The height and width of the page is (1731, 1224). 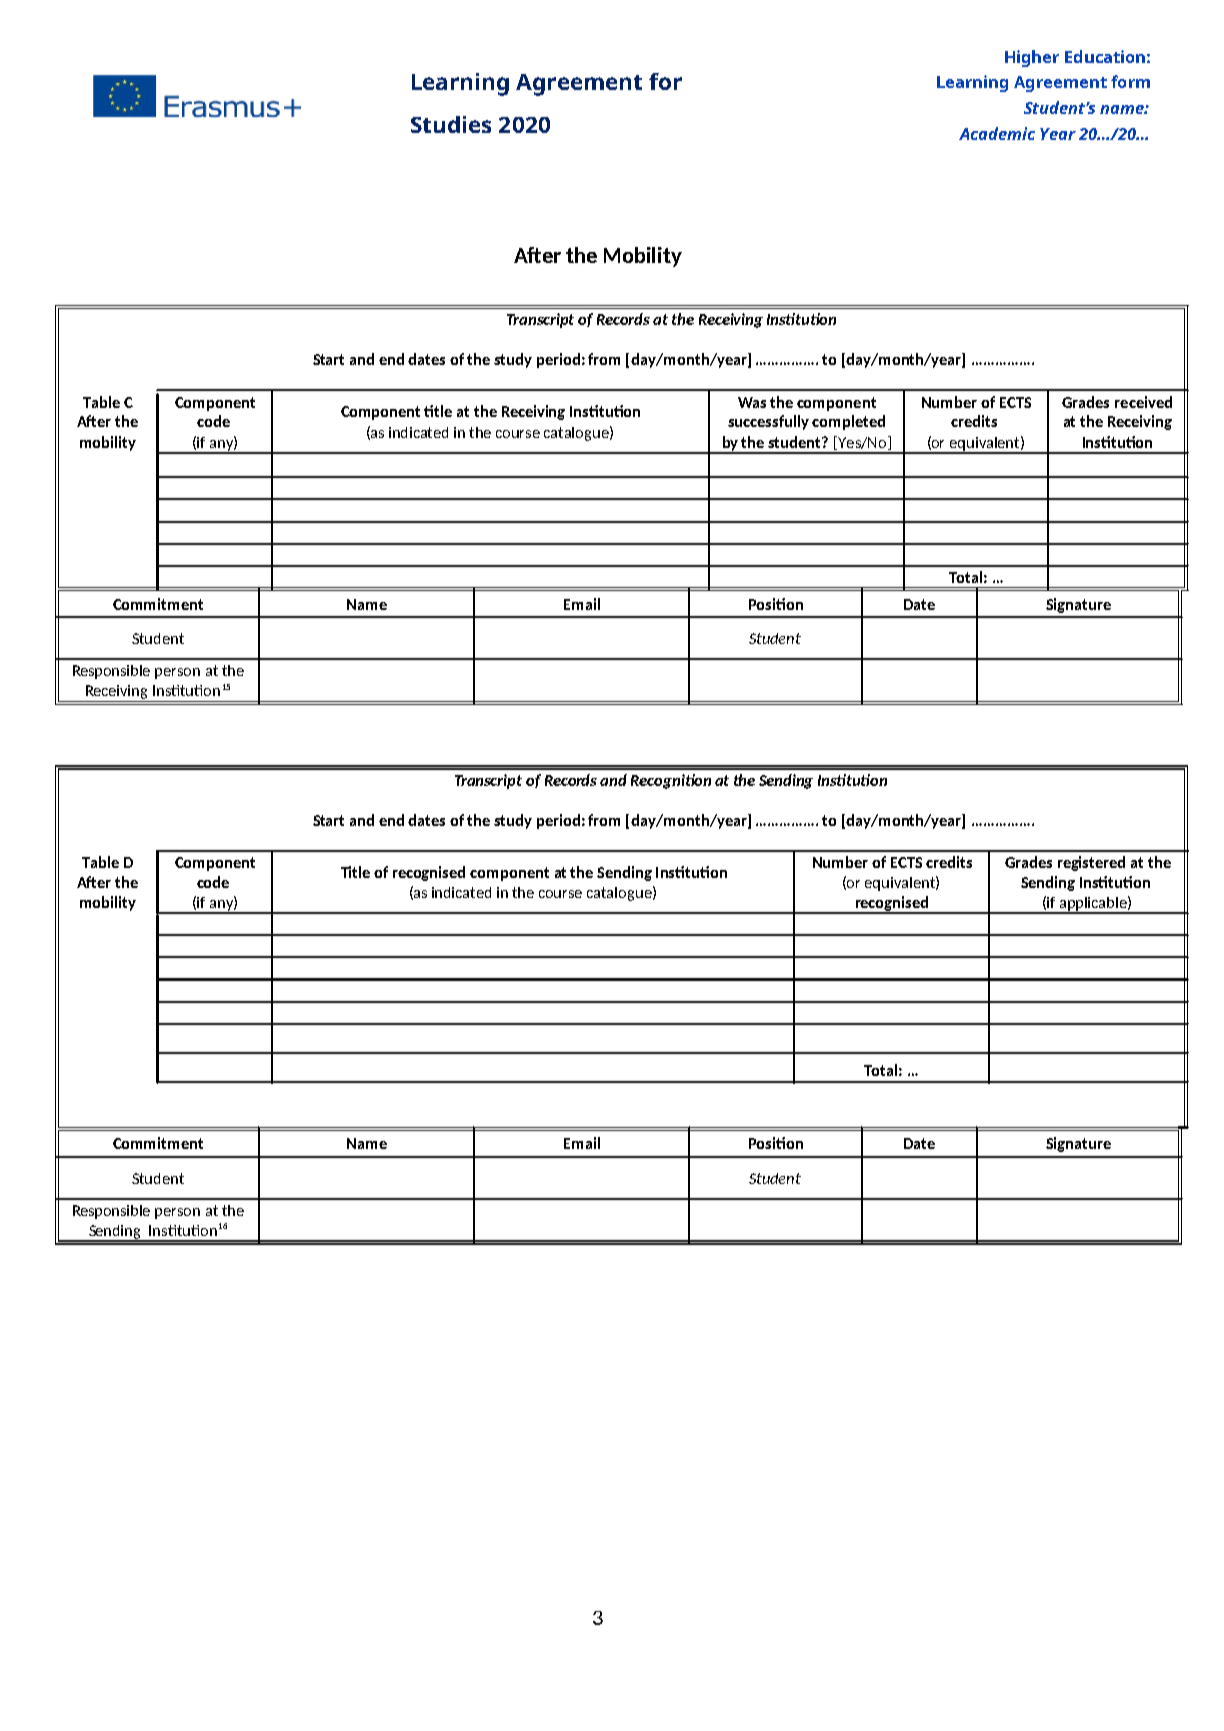 What do you see at coordinates (997, 133) in the page?
I see `Academic` at bounding box center [997, 133].
